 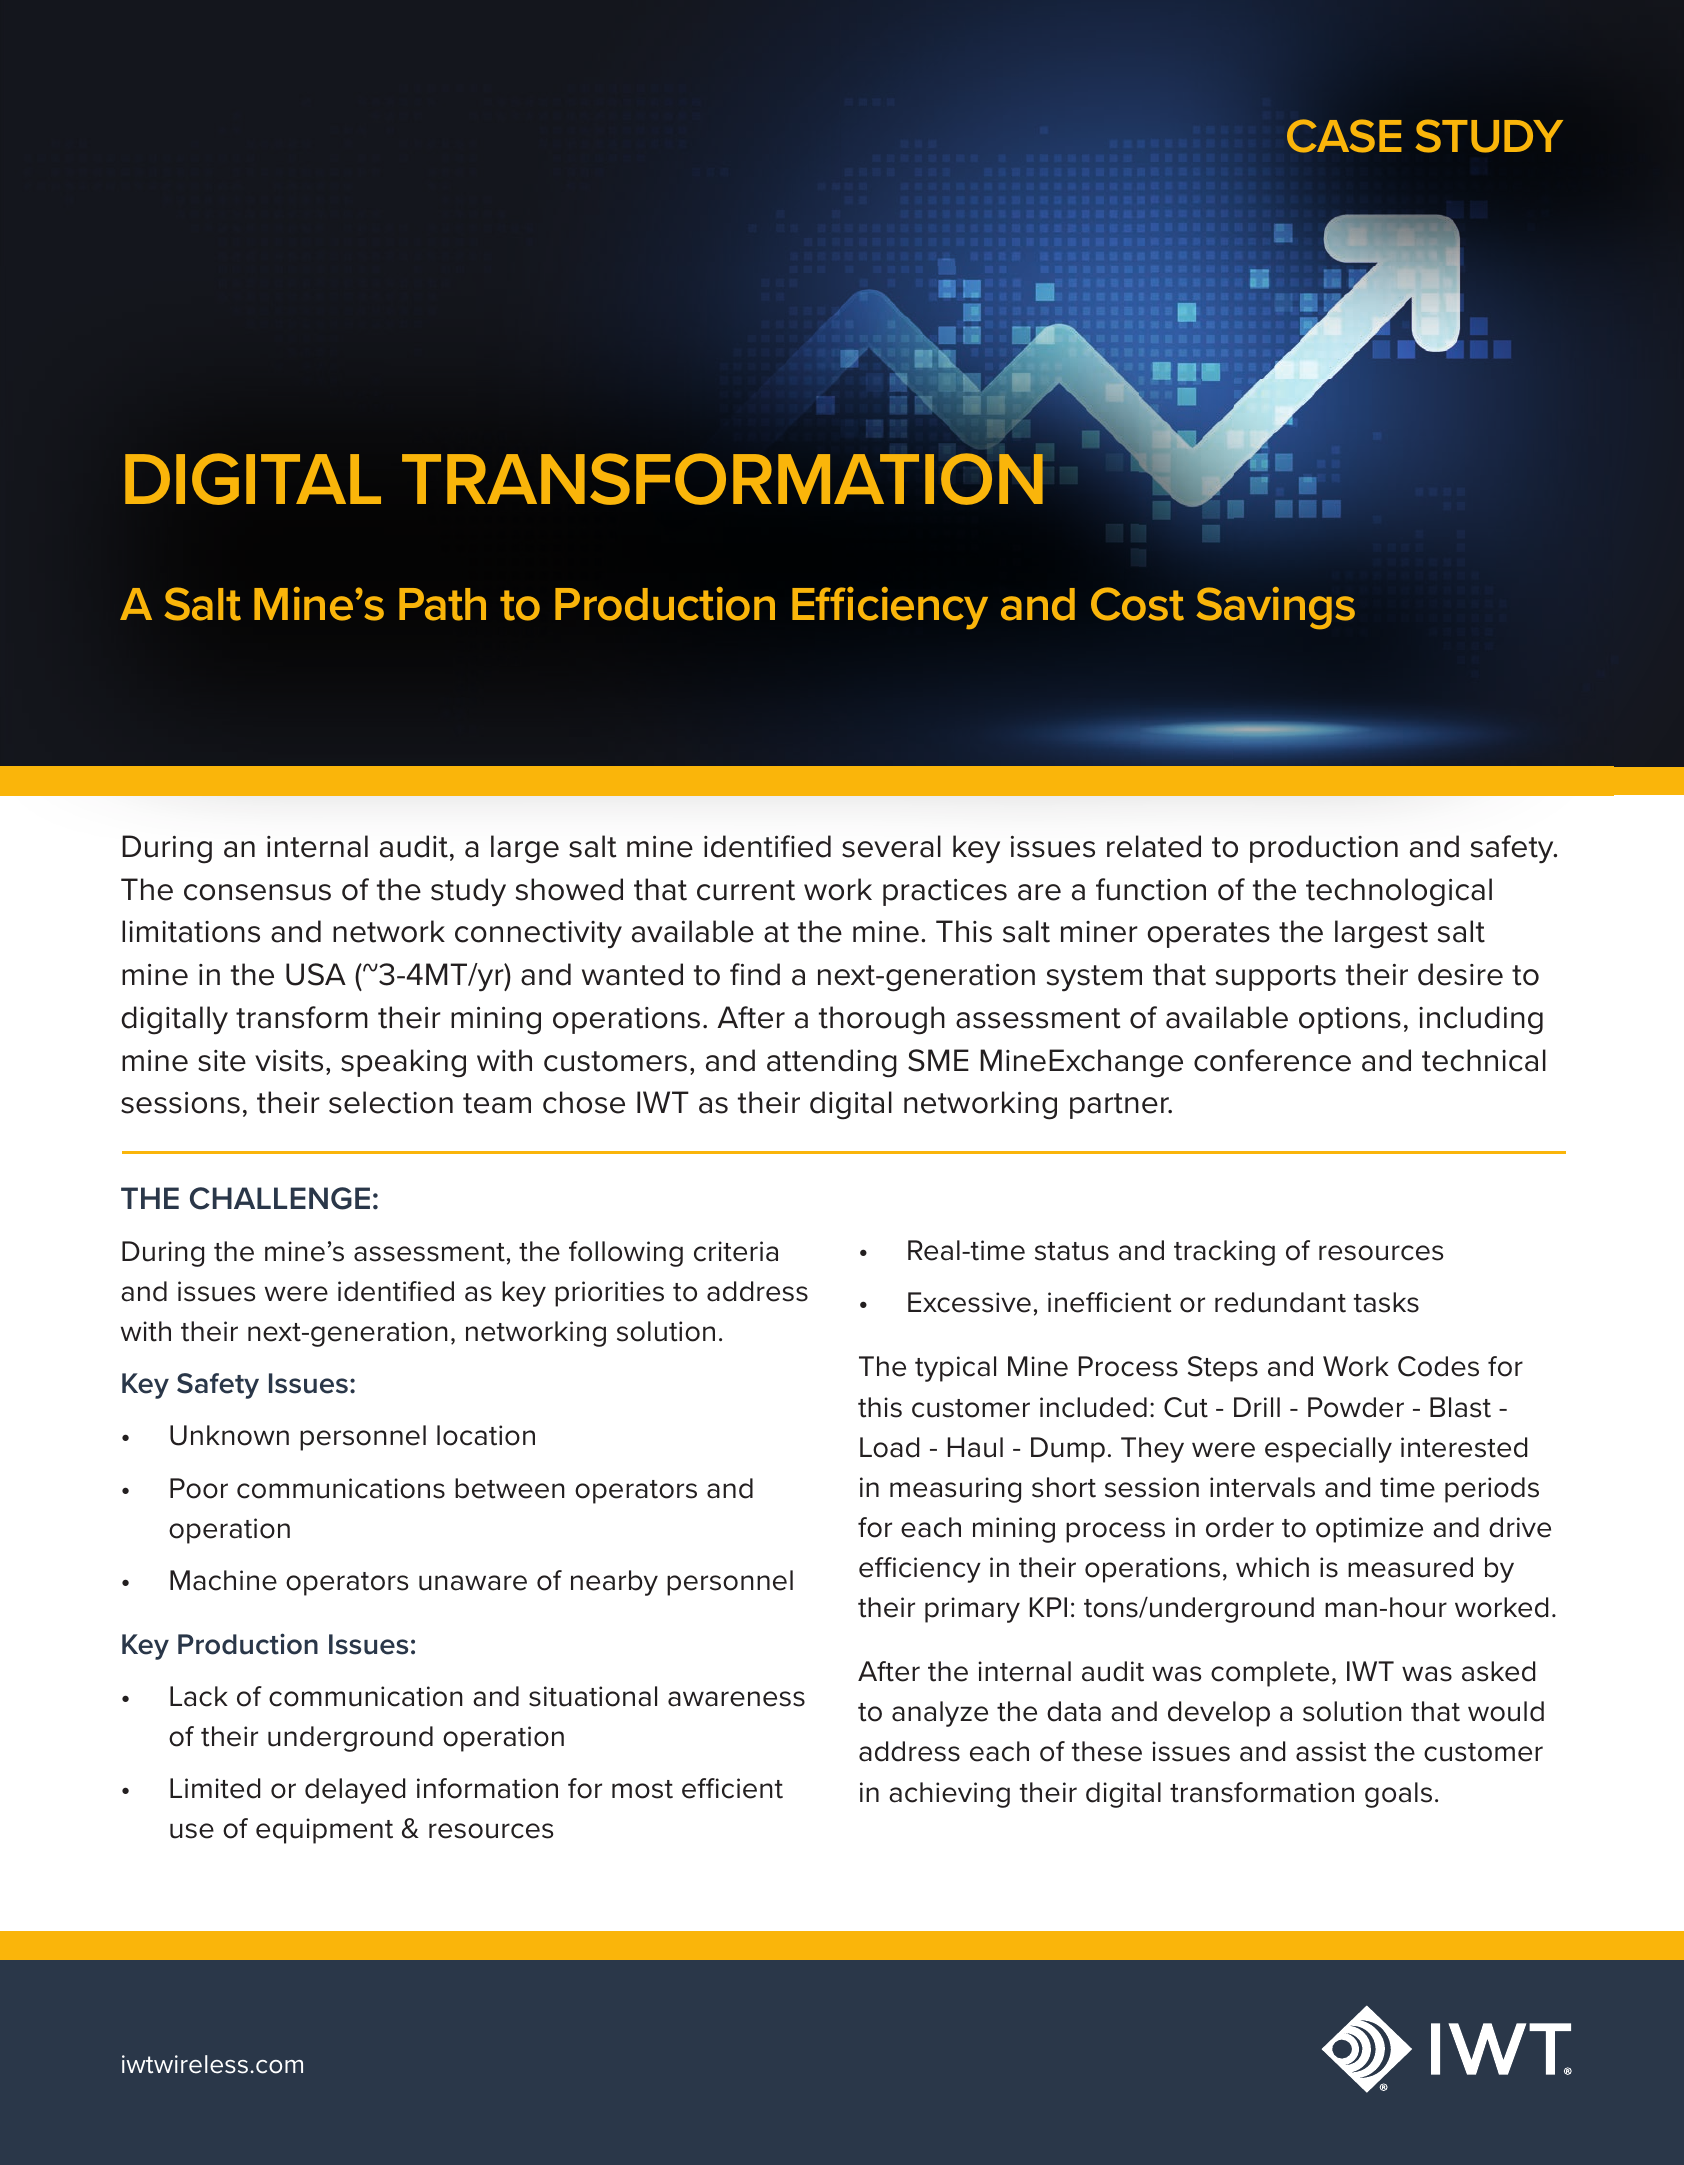 What do you see at coordinates (257, 892) in the screenshot?
I see `consensus` at bounding box center [257, 892].
